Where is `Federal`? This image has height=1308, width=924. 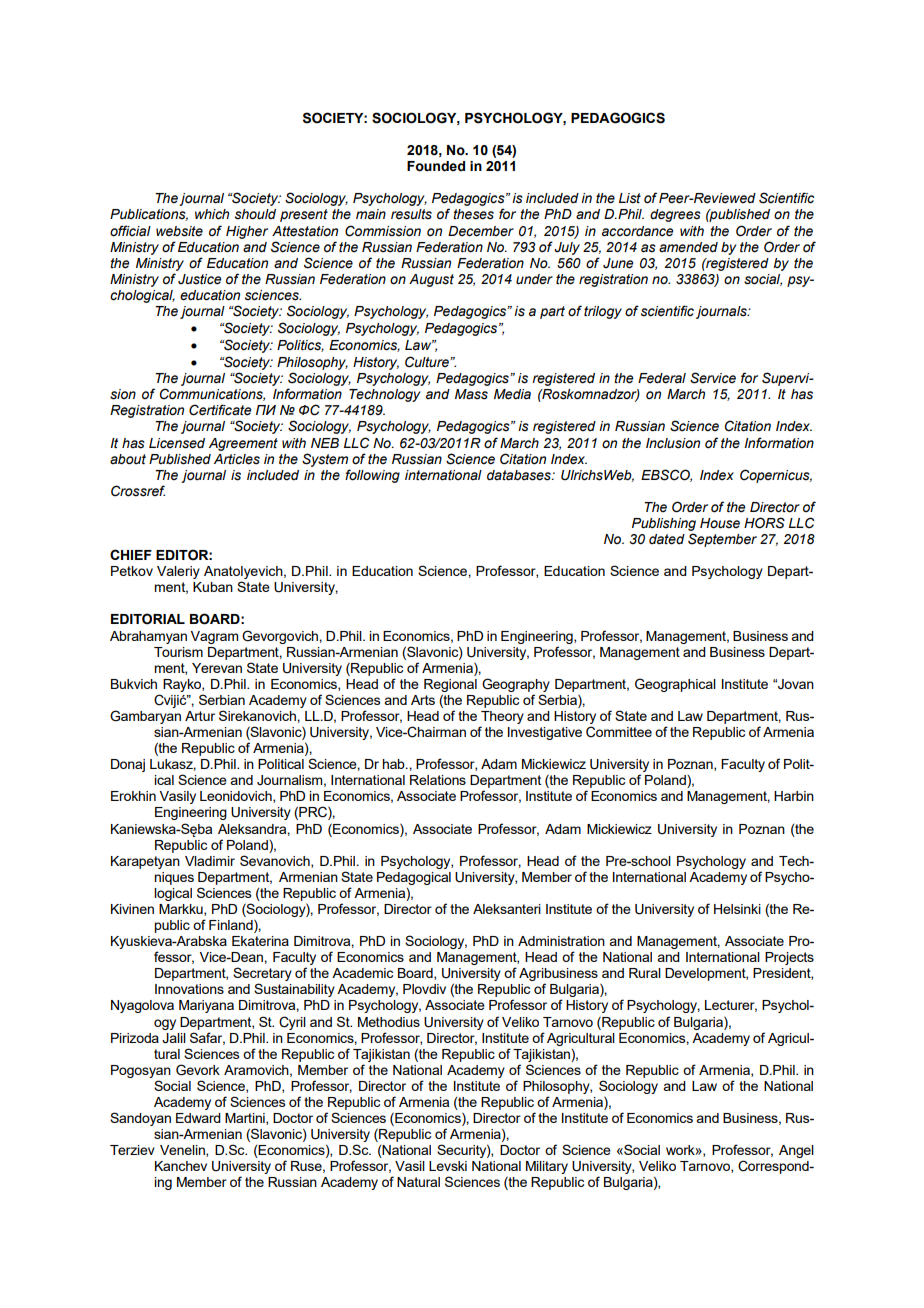
Federal is located at coordinates (662, 378).
